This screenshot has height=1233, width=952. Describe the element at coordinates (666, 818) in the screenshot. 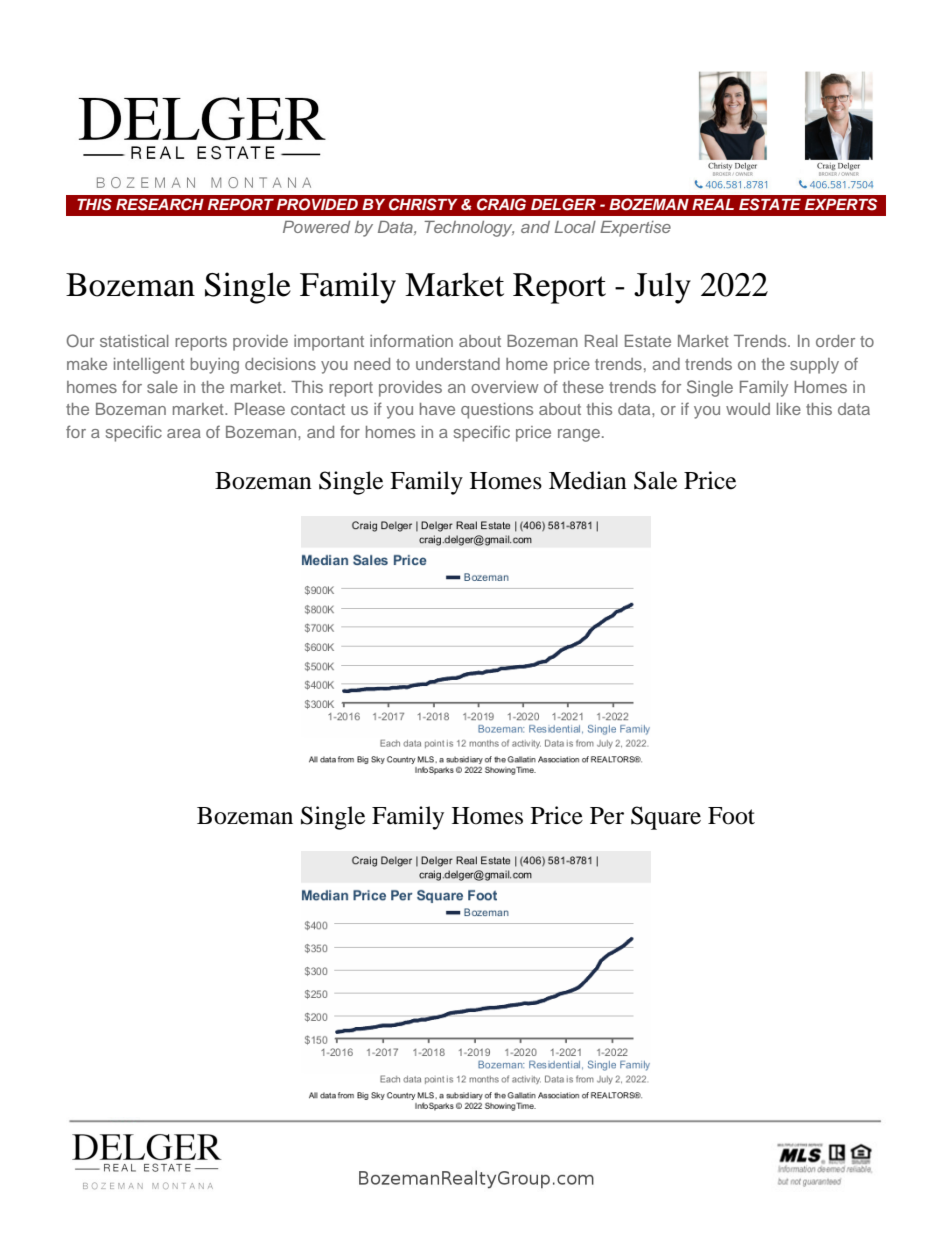

I see `Square` at that location.
